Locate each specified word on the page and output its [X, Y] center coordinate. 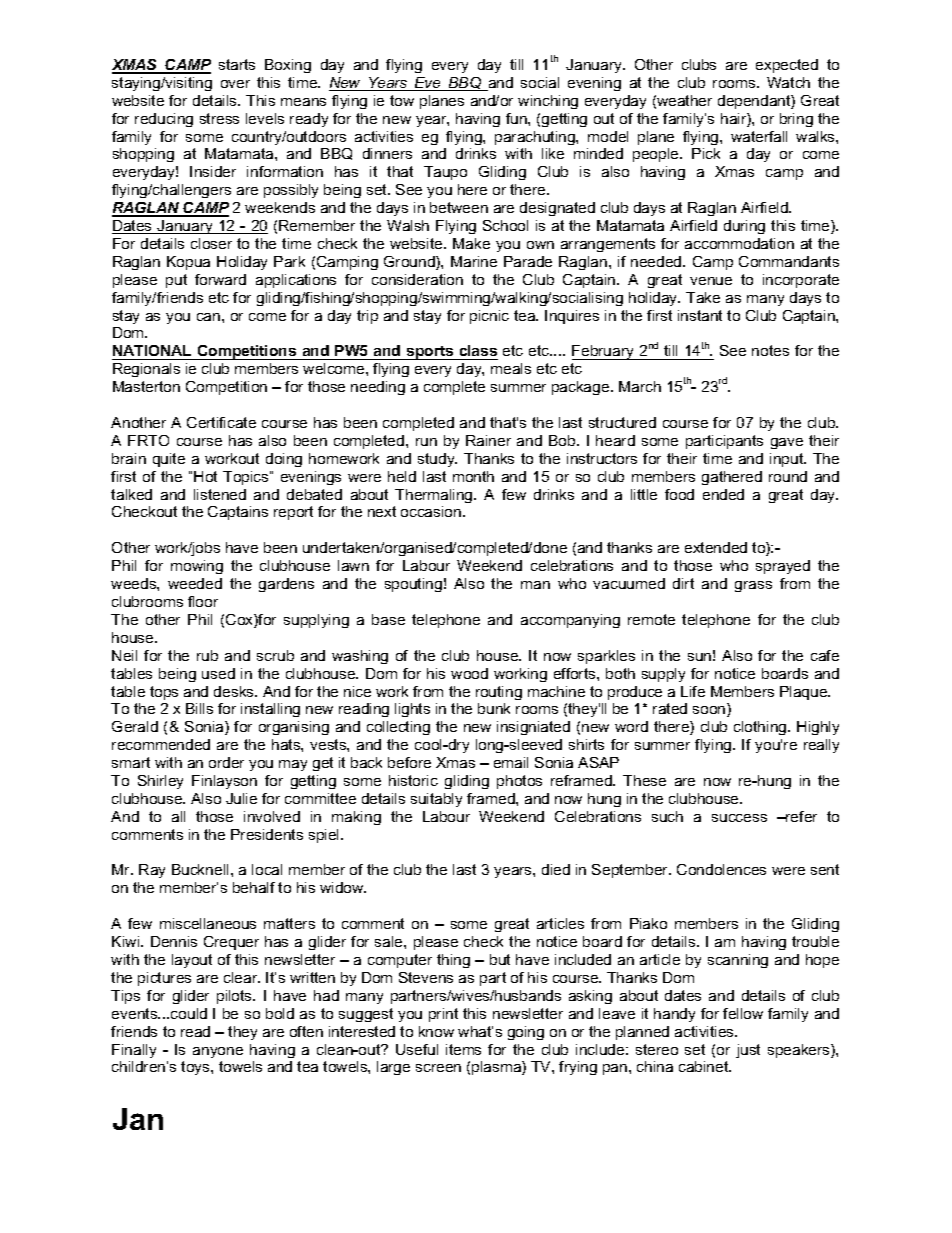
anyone [218, 1052]
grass [753, 586]
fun [517, 118]
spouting [413, 585]
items [463, 1049]
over [235, 84]
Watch [788, 82]
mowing [197, 567]
